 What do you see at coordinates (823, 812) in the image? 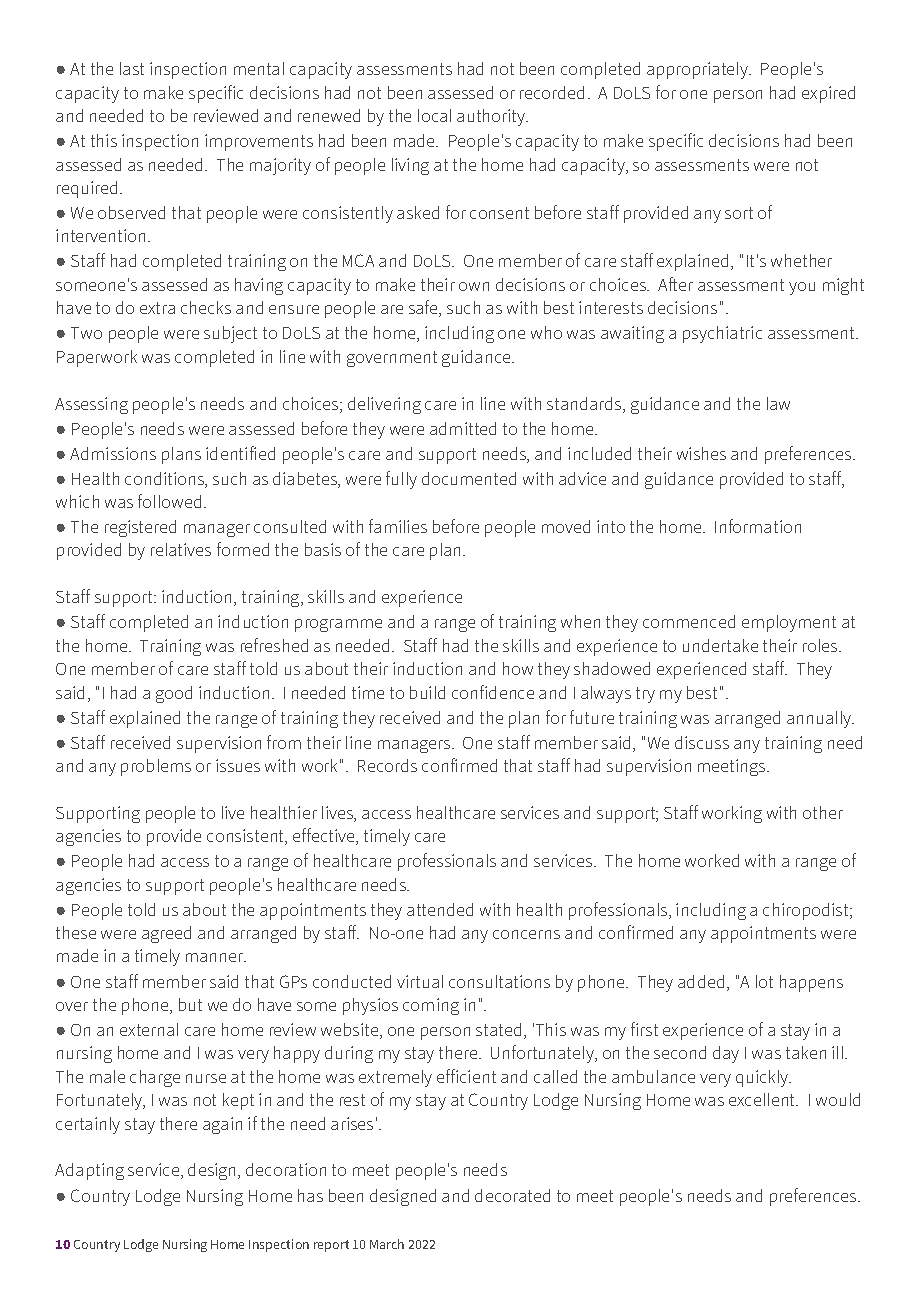
I see `other` at bounding box center [823, 812].
